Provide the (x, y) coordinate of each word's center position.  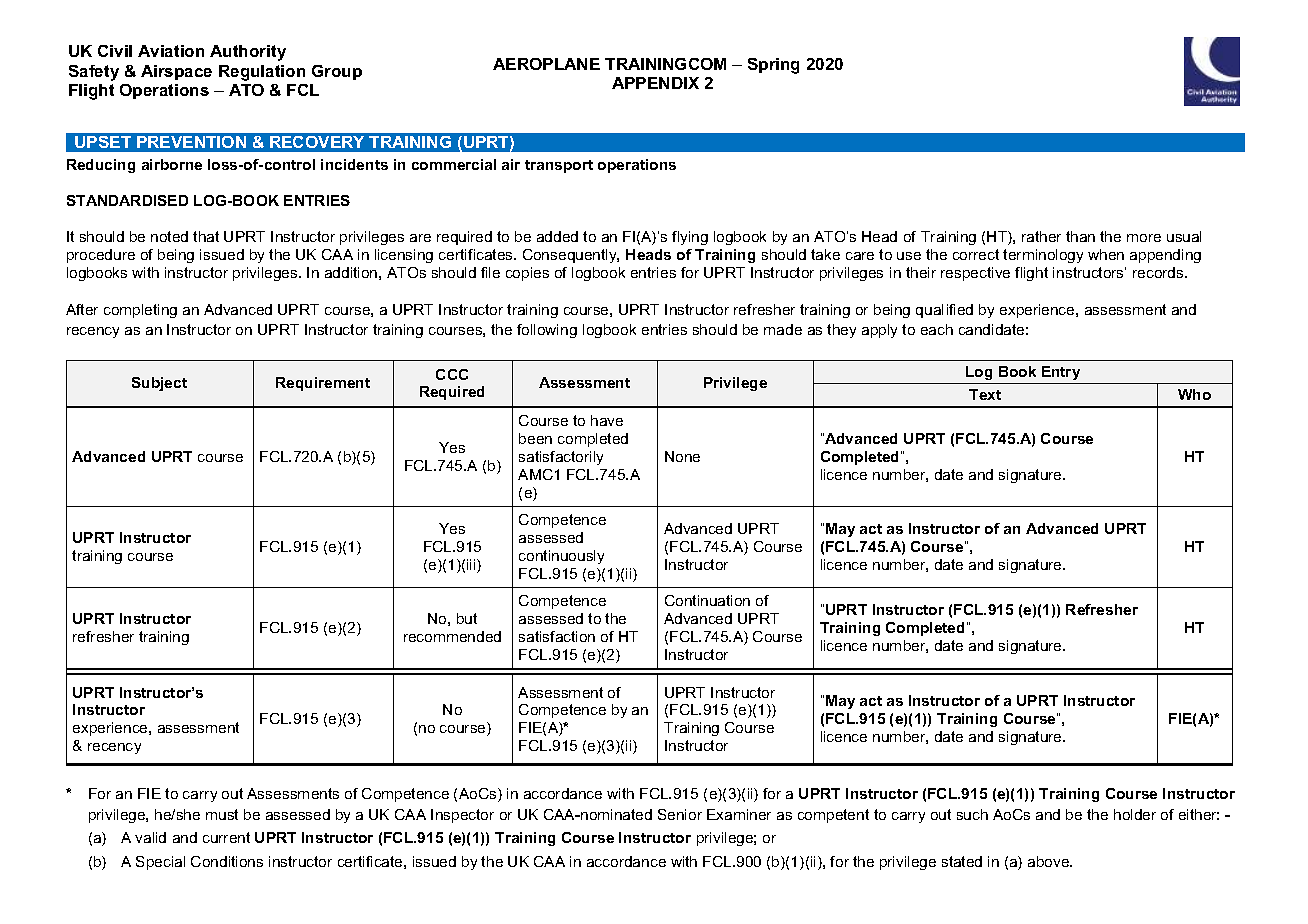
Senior (680, 814)
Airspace (176, 72)
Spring (773, 66)
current (226, 837)
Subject (159, 384)
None (682, 456)
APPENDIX (655, 83)
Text (985, 394)
